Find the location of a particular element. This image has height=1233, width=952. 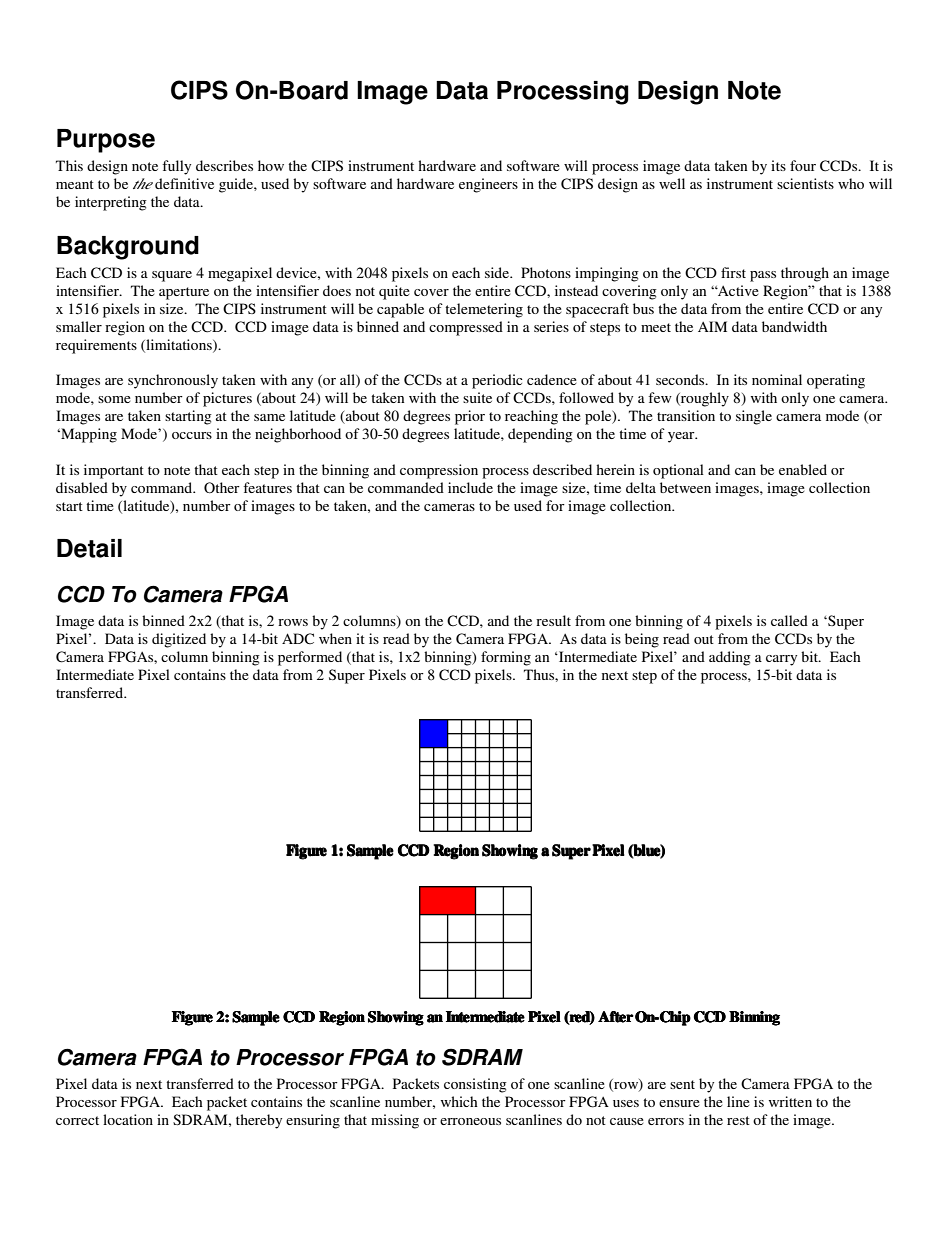

engineers is located at coordinates (488, 185).
